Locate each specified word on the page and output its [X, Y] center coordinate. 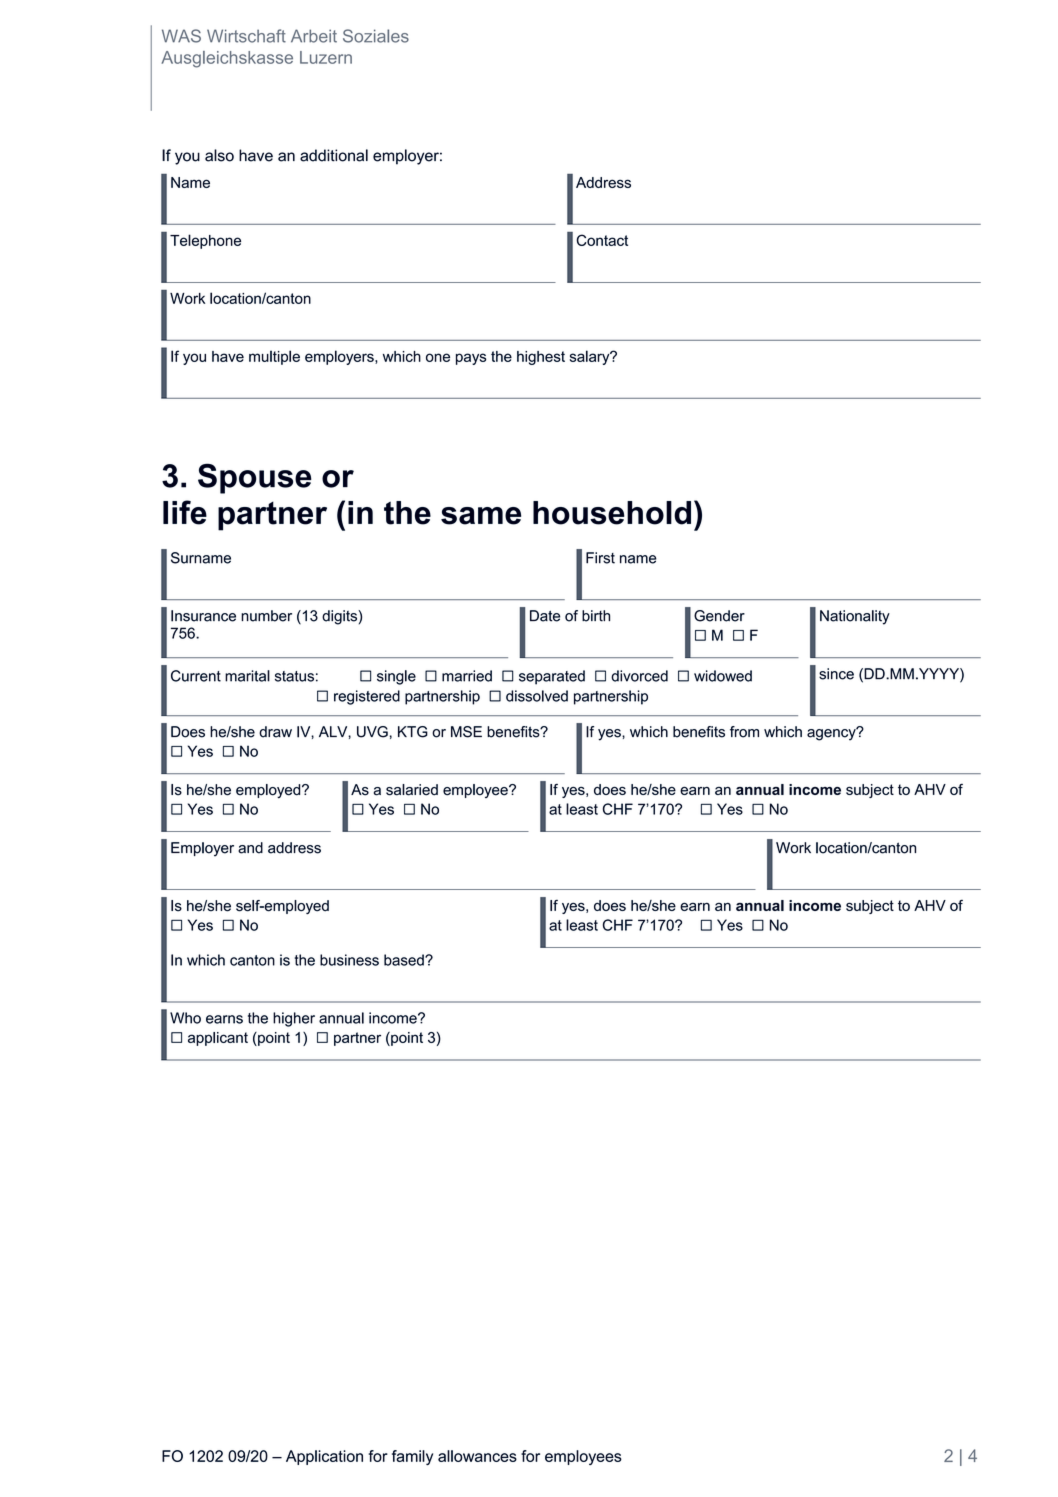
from [744, 732]
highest [541, 358]
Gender [719, 616]
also [219, 155]
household [612, 513]
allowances [477, 1456]
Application [324, 1457]
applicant [218, 1039]
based [405, 960]
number [266, 616]
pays [471, 359]
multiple [274, 357]
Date [545, 616]
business [349, 960]
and [250, 848]
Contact [602, 240]
